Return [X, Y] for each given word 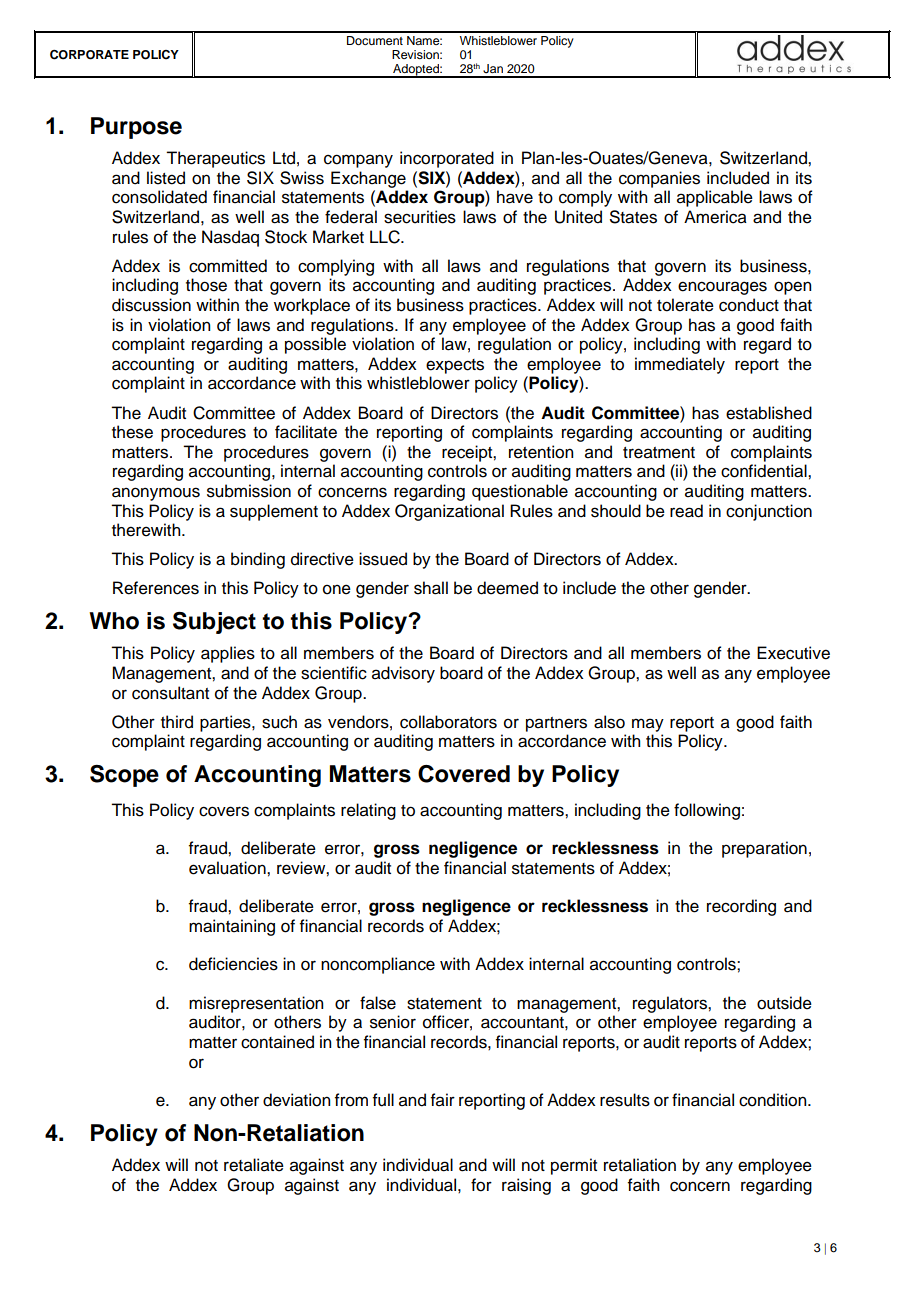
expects [455, 366]
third [177, 722]
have [515, 197]
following [707, 811]
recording [741, 907]
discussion [151, 305]
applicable [715, 198]
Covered [464, 774]
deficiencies [233, 964]
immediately [680, 365]
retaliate [254, 1165]
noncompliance [378, 965]
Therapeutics [215, 159]
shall [431, 588]
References [156, 588]
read [686, 511]
